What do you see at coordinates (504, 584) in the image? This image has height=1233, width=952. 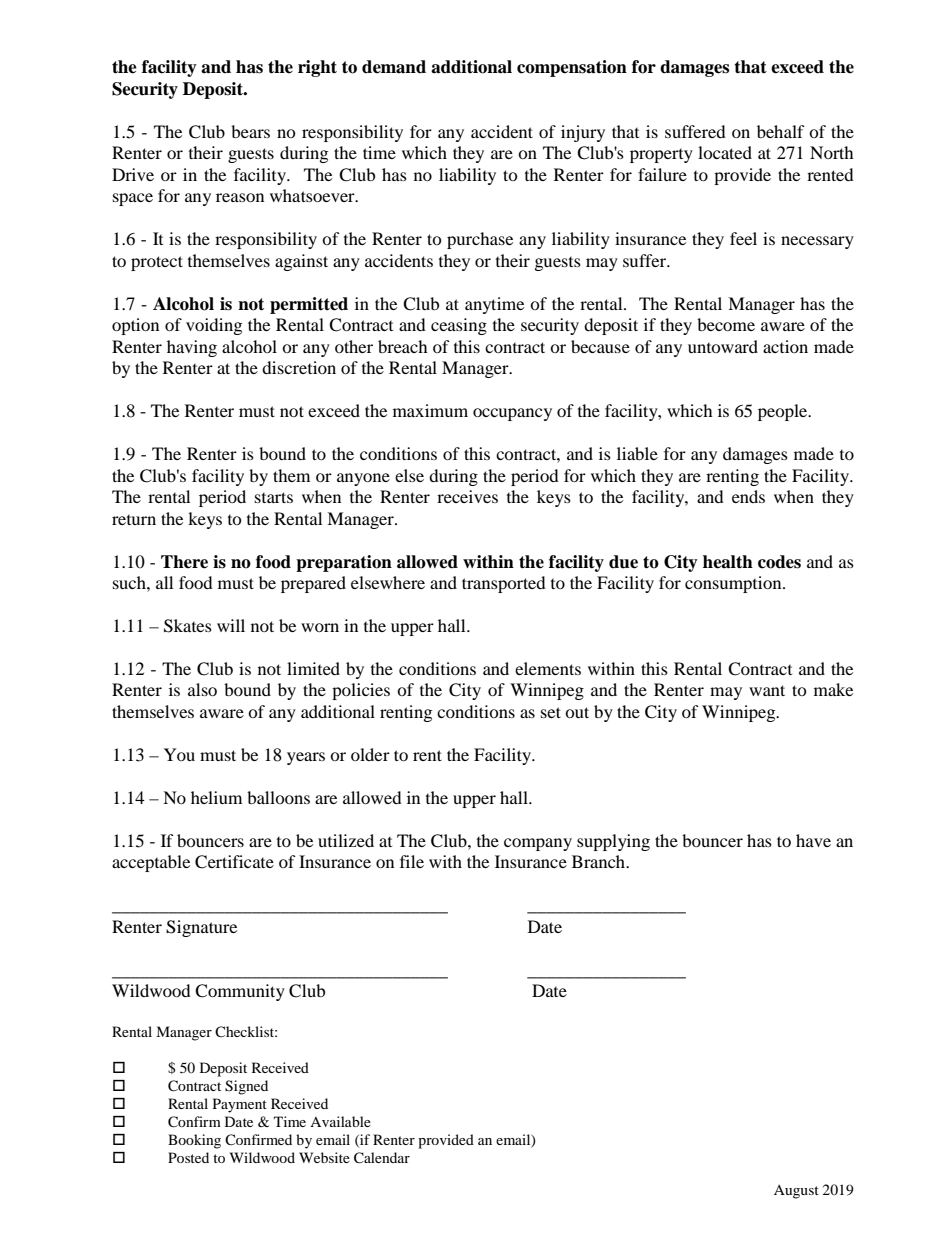 I see `transported` at bounding box center [504, 584].
